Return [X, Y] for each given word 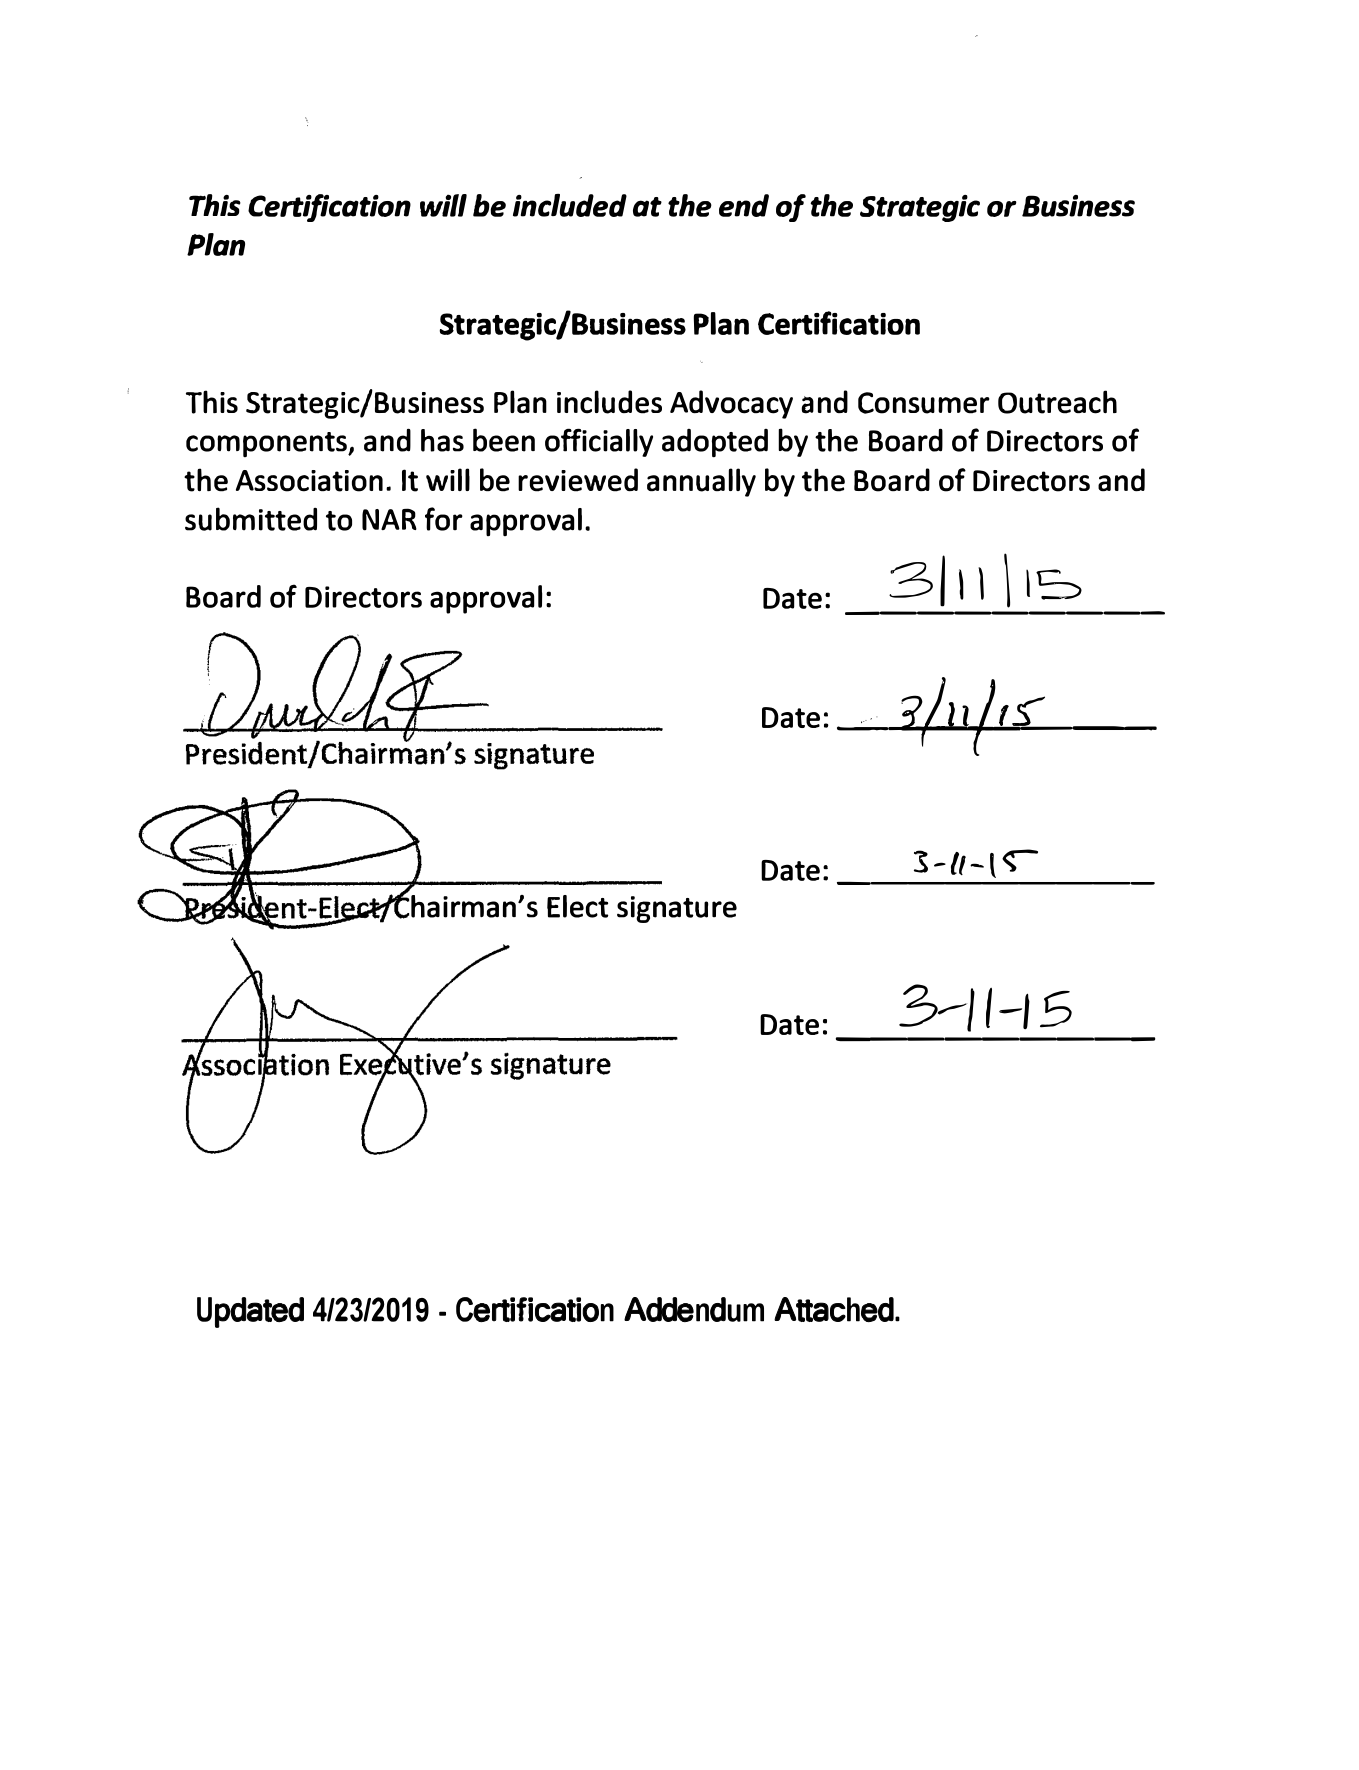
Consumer [924, 403]
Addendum [694, 1309]
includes [609, 402]
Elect [577, 906]
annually [701, 482]
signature [677, 909]
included [570, 205]
